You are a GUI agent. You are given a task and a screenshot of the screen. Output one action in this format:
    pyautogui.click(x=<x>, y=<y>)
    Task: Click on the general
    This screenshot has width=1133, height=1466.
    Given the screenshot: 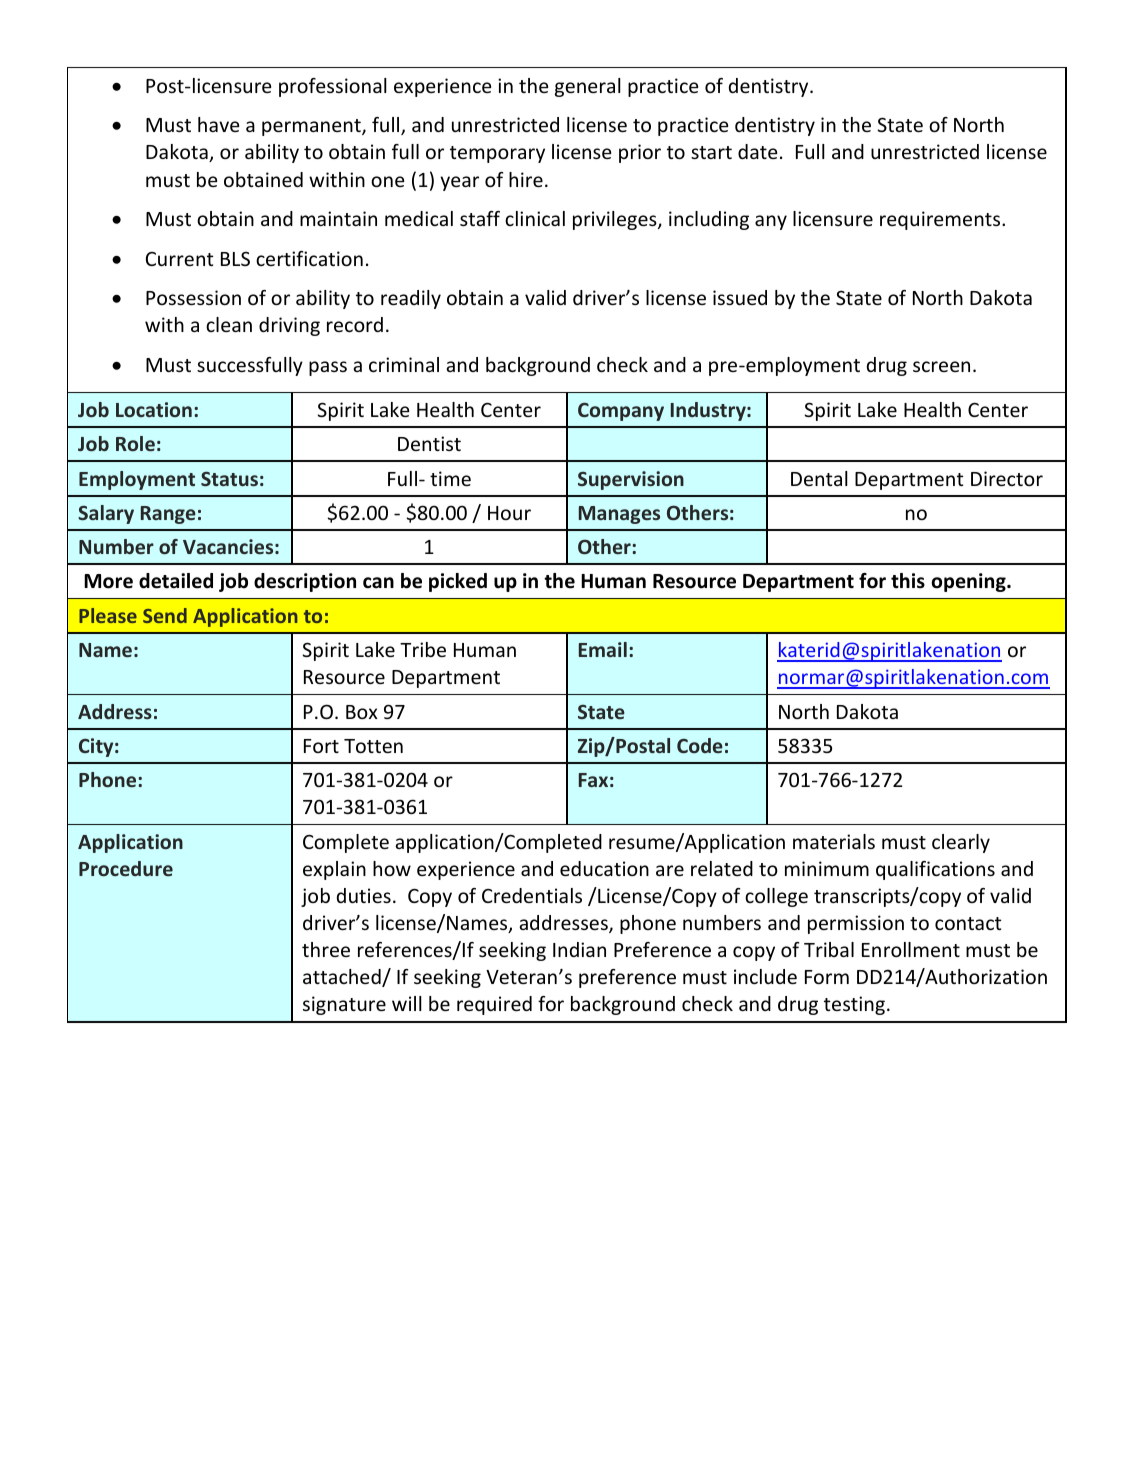 What is the action you would take?
    pyautogui.click(x=588, y=87)
